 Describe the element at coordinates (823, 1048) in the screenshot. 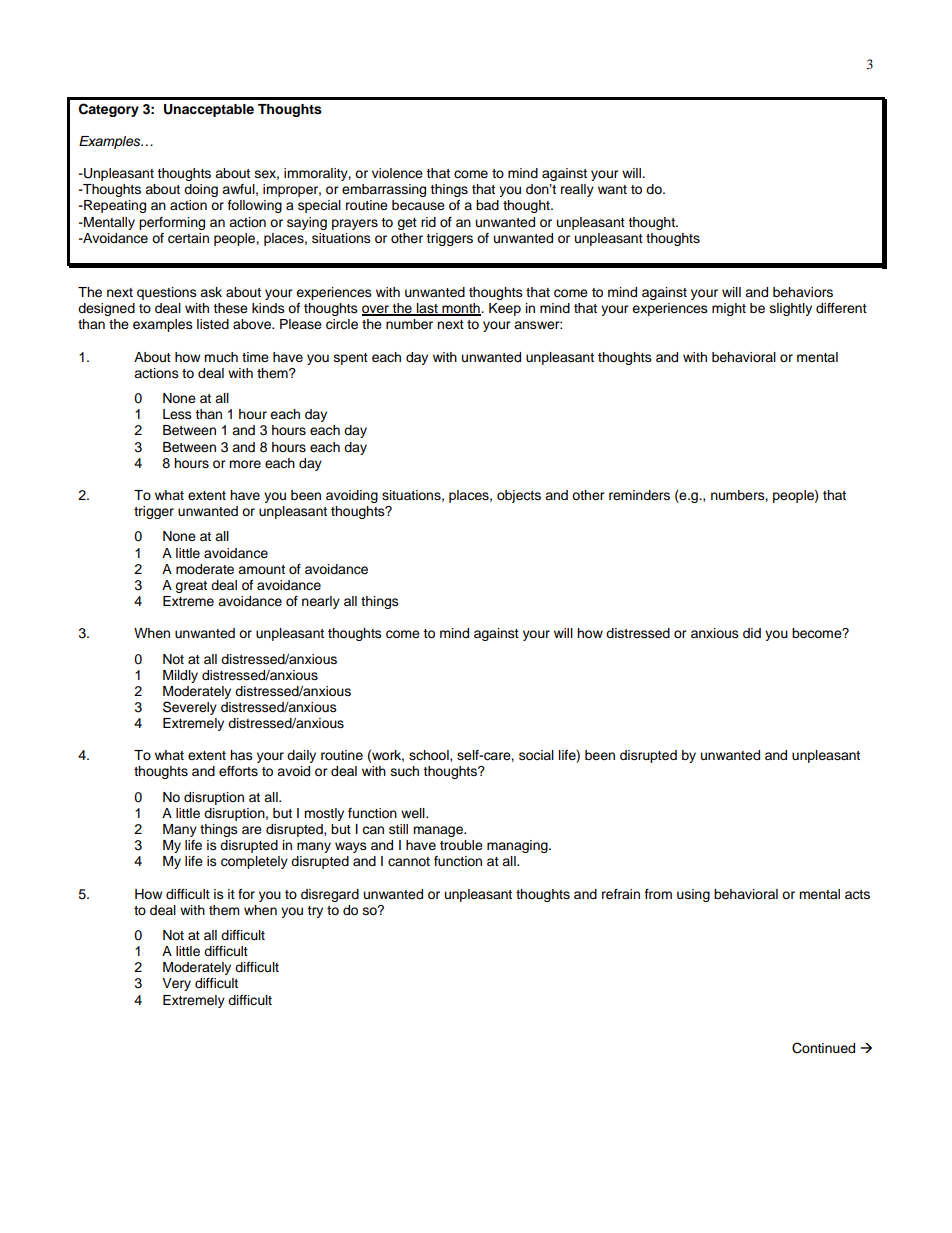

I see `Continued` at that location.
